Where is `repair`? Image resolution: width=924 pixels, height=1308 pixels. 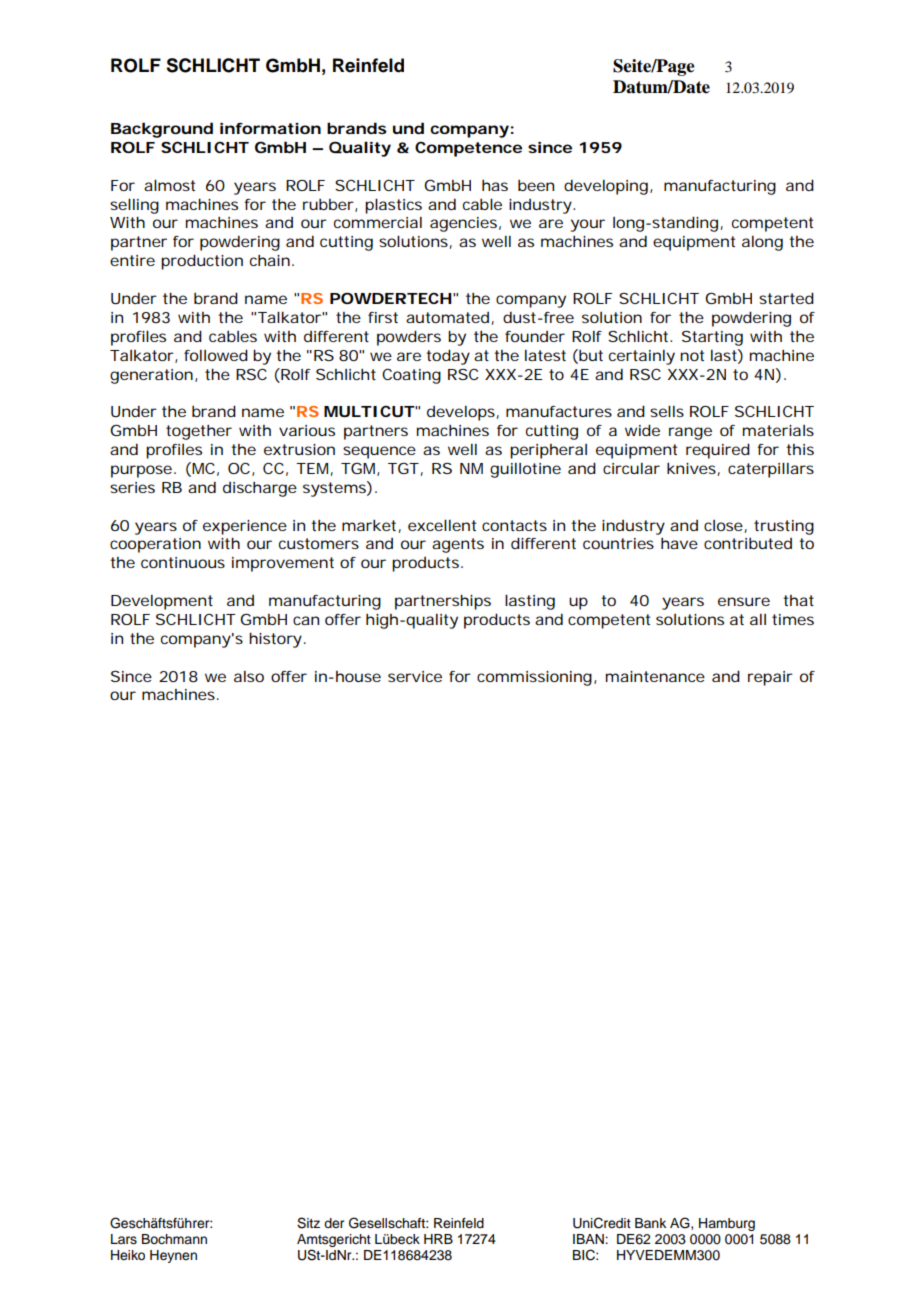 repair is located at coordinates (770, 678).
